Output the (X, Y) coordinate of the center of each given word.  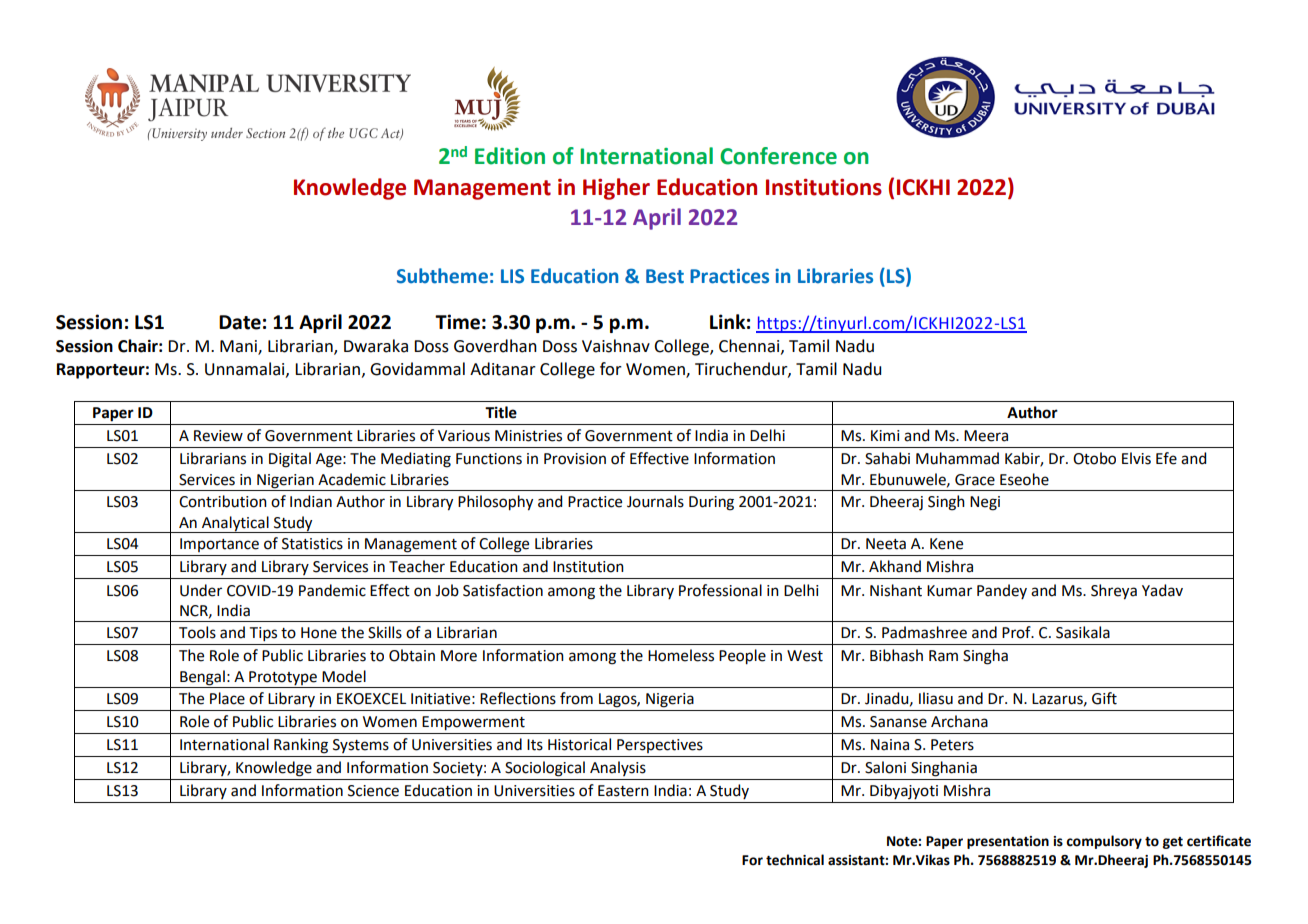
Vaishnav (616, 346)
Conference (778, 156)
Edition (510, 156)
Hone (319, 633)
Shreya (1114, 592)
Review (218, 436)
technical (795, 860)
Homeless (681, 655)
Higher (616, 189)
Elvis (1136, 458)
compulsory (1104, 842)
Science (373, 791)
